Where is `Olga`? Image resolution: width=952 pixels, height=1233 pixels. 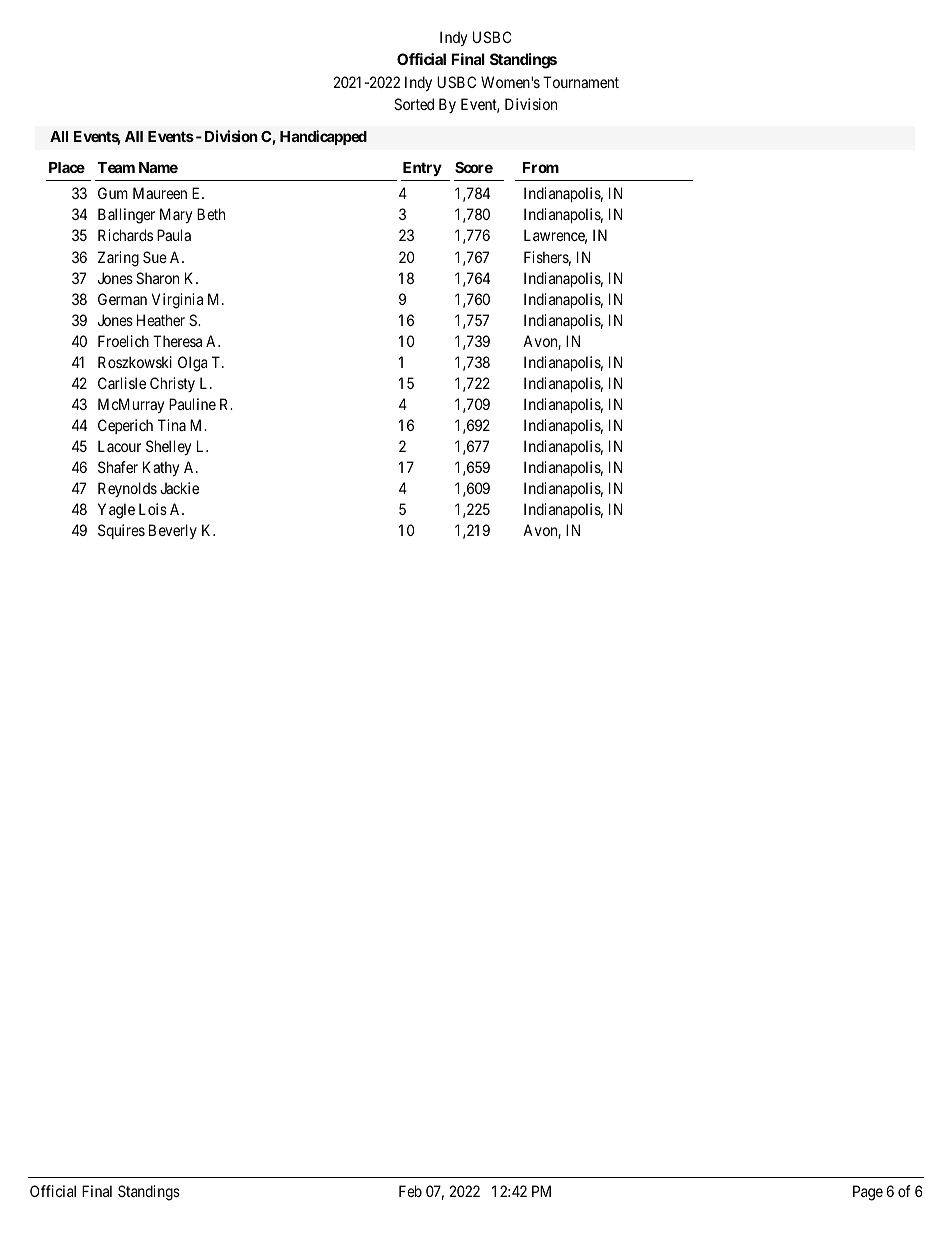 Olga is located at coordinates (192, 364).
